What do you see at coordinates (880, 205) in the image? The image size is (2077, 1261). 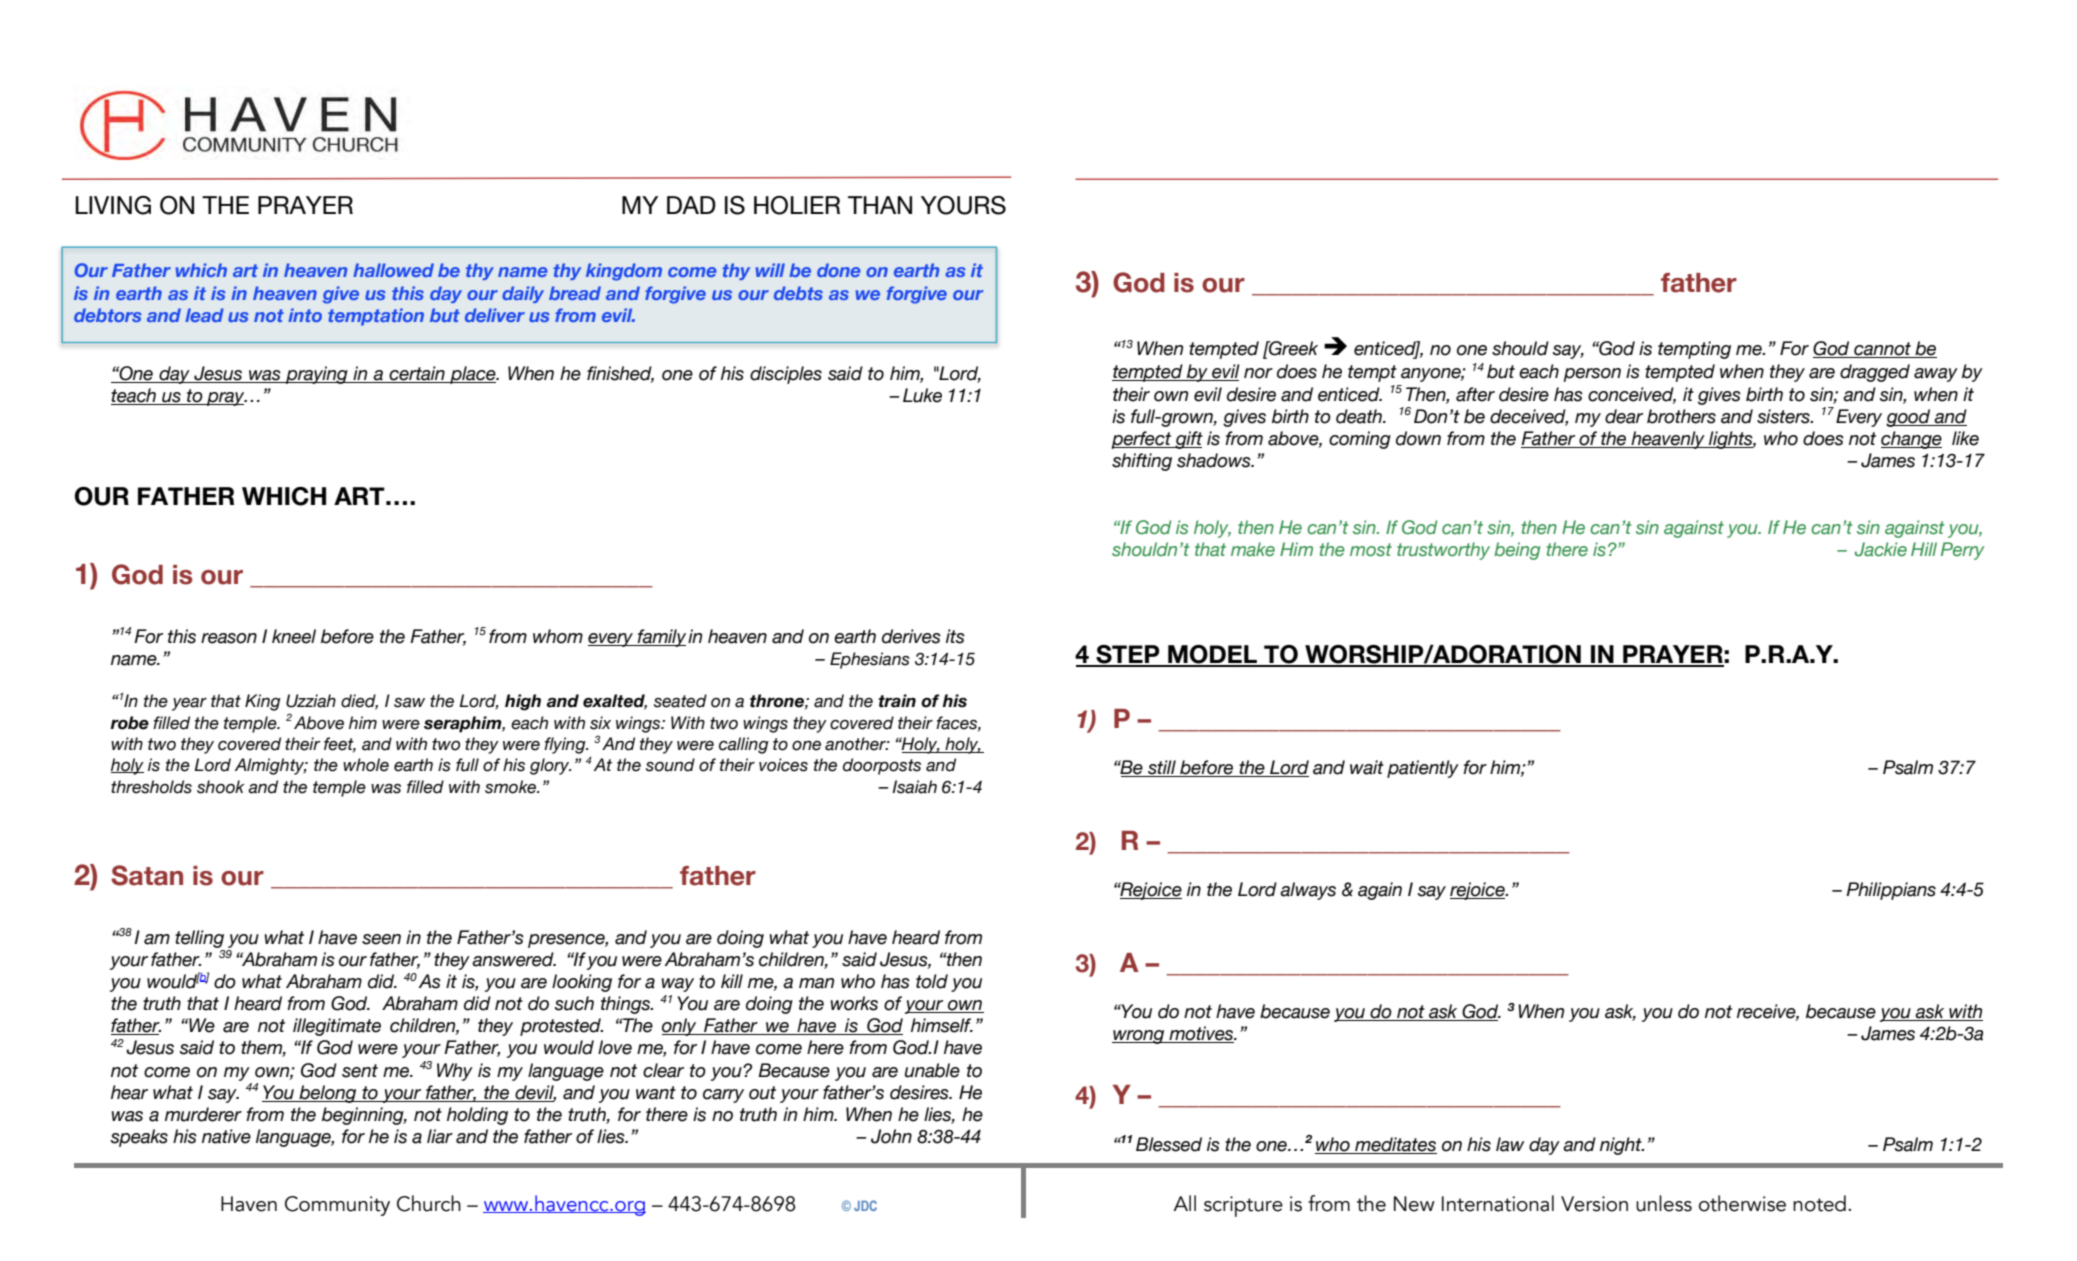 I see `THAN` at bounding box center [880, 205].
